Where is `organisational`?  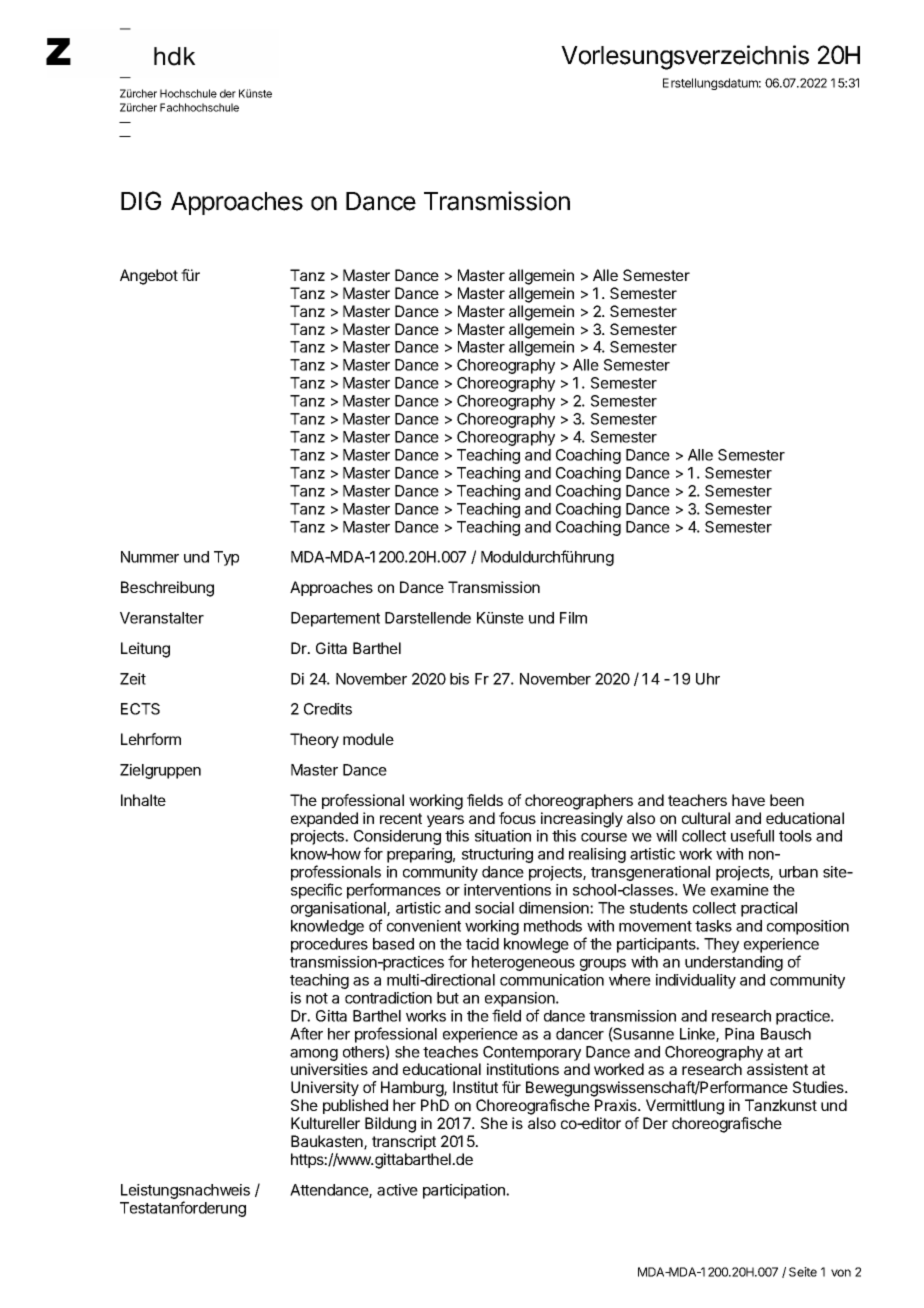
organisational is located at coordinates (339, 911).
